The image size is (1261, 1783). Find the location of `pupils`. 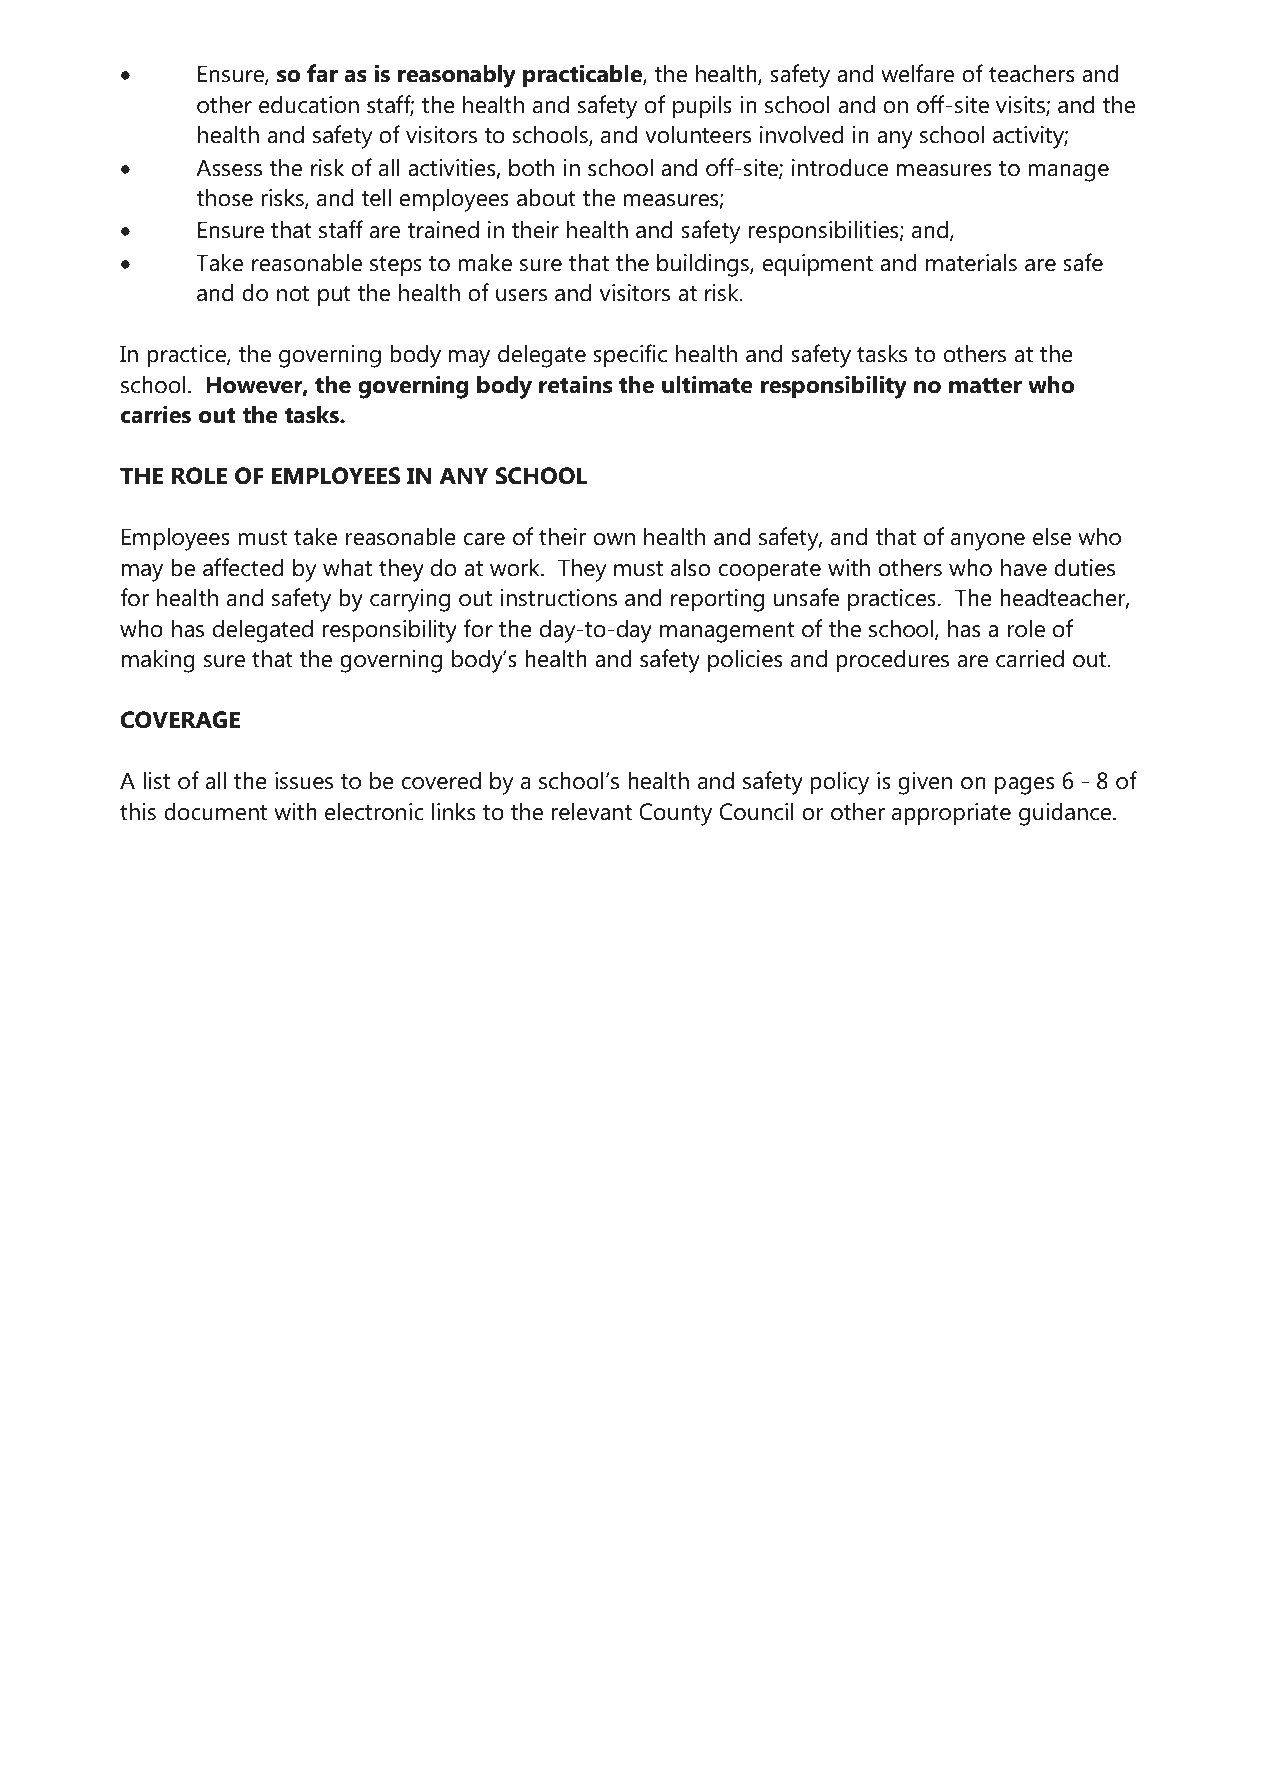

pupils is located at coordinates (702, 107).
